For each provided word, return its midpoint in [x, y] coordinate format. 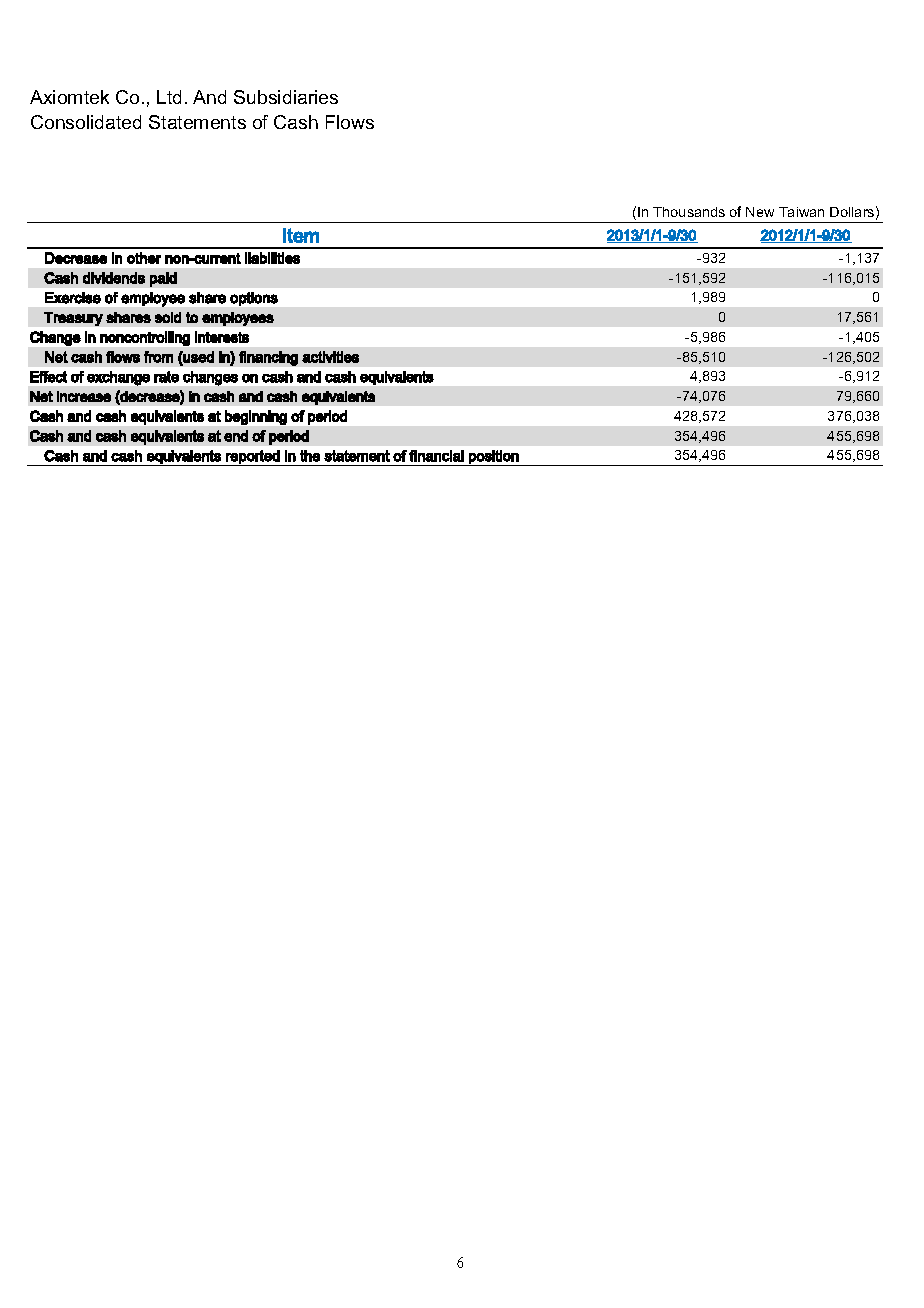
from [158, 357]
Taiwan [801, 212]
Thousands [689, 212]
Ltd [169, 97]
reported [253, 458]
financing [268, 358]
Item [301, 235]
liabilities [272, 258]
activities [330, 357]
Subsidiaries [286, 97]
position [494, 458]
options [254, 299]
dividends [114, 278]
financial [436, 456]
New [760, 212]
